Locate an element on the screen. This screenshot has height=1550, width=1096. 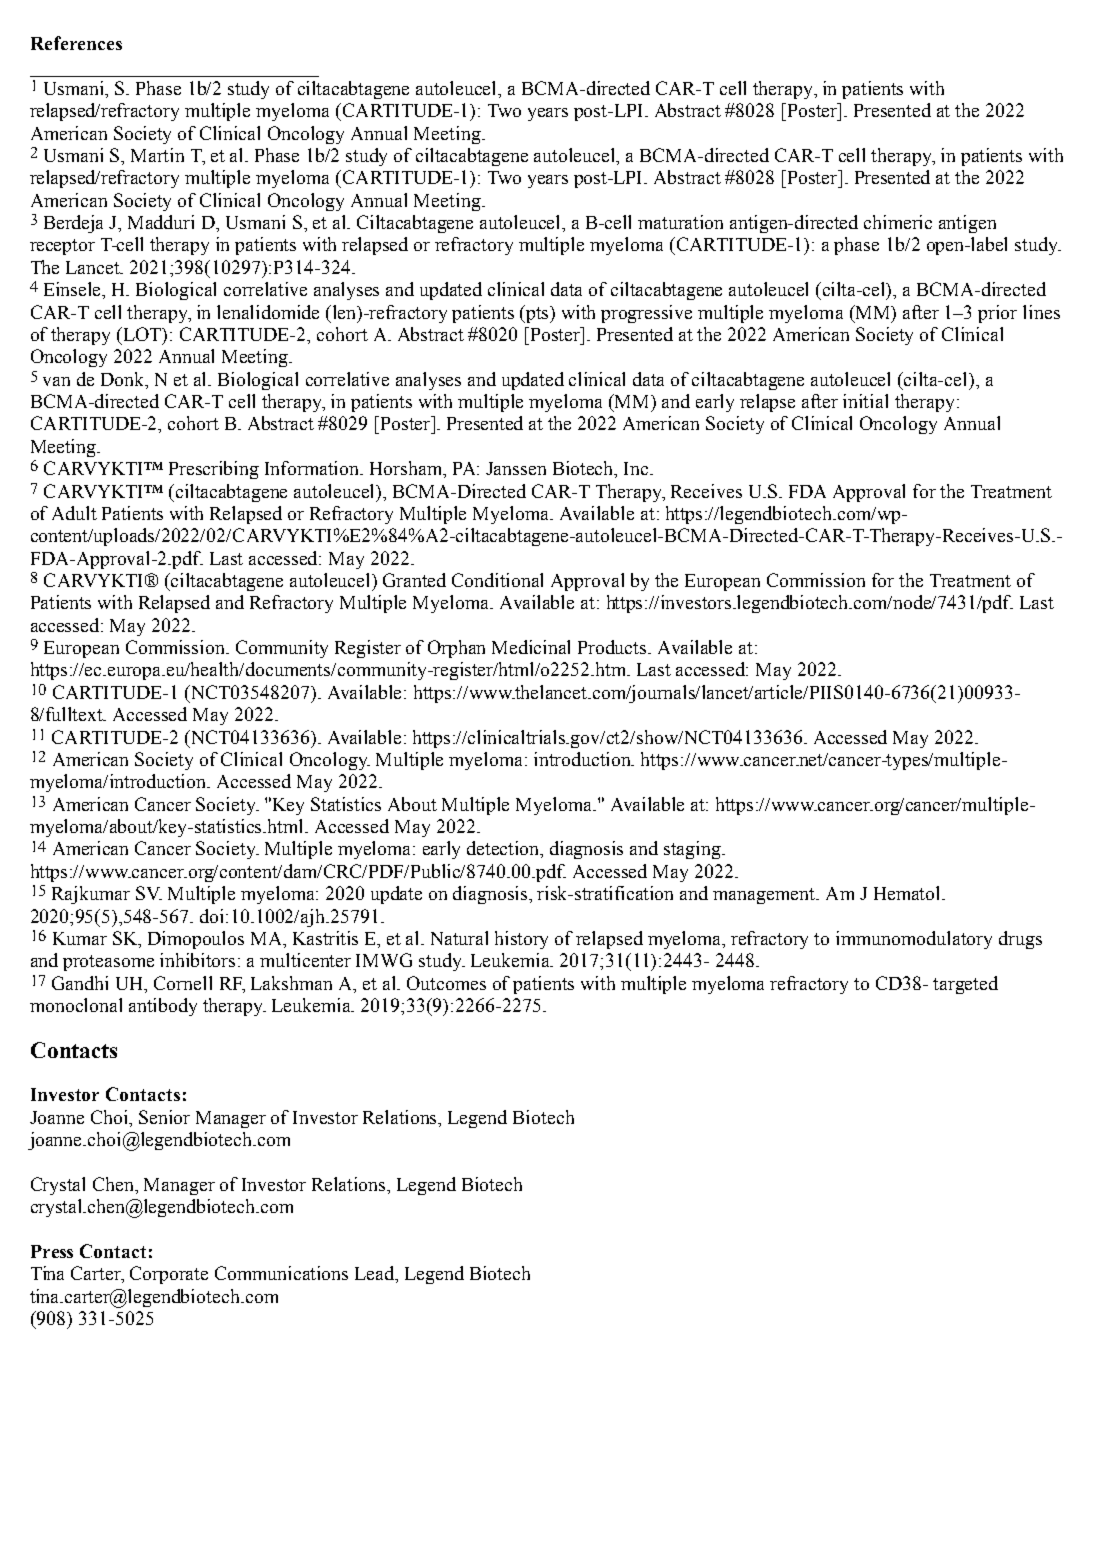
immunomodulatory is located at coordinates (914, 940).
